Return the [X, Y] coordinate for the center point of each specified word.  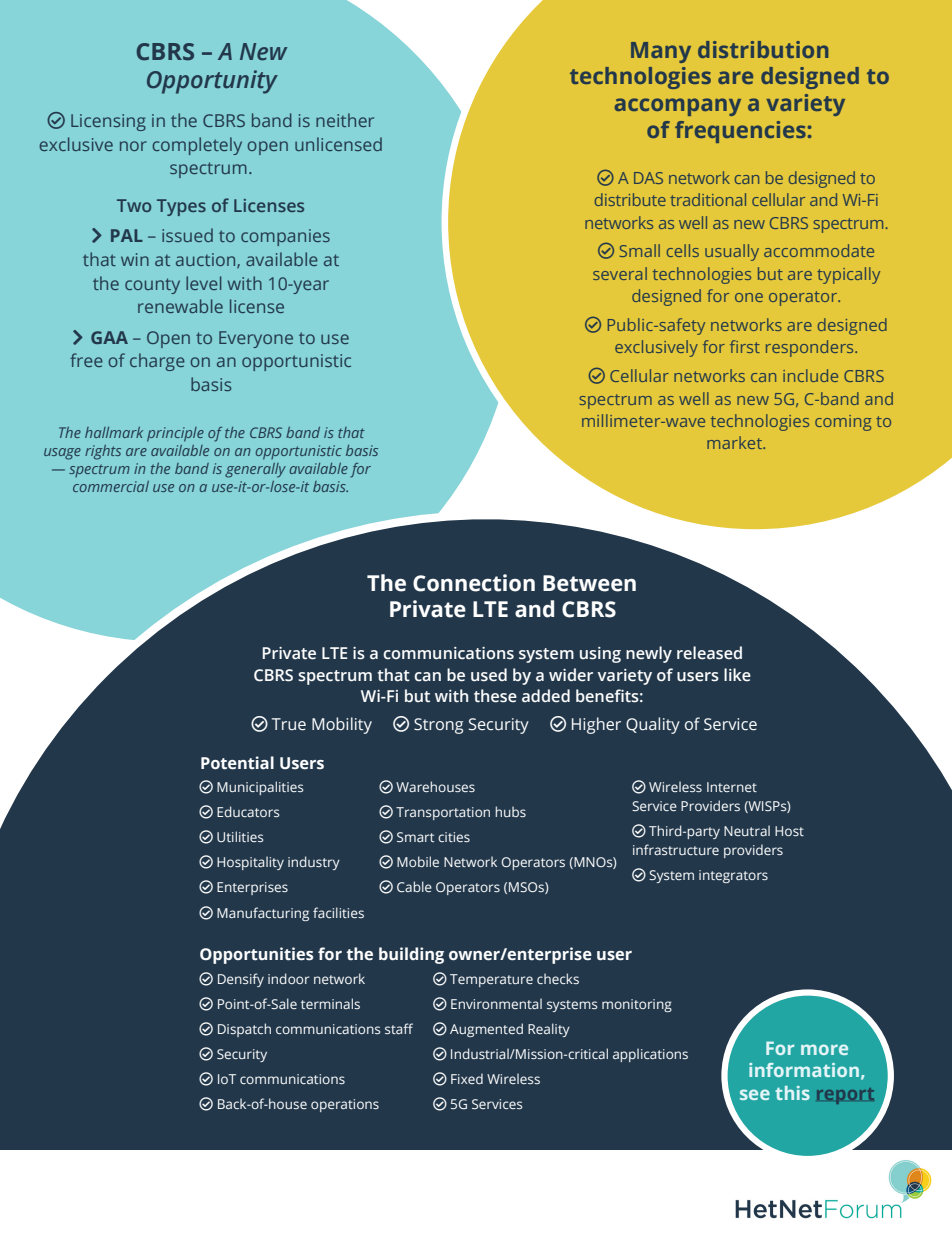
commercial [111, 486]
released [709, 653]
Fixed [467, 1078]
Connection [474, 583]
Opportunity [212, 82]
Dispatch [244, 1030]
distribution [763, 49]
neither [345, 120]
